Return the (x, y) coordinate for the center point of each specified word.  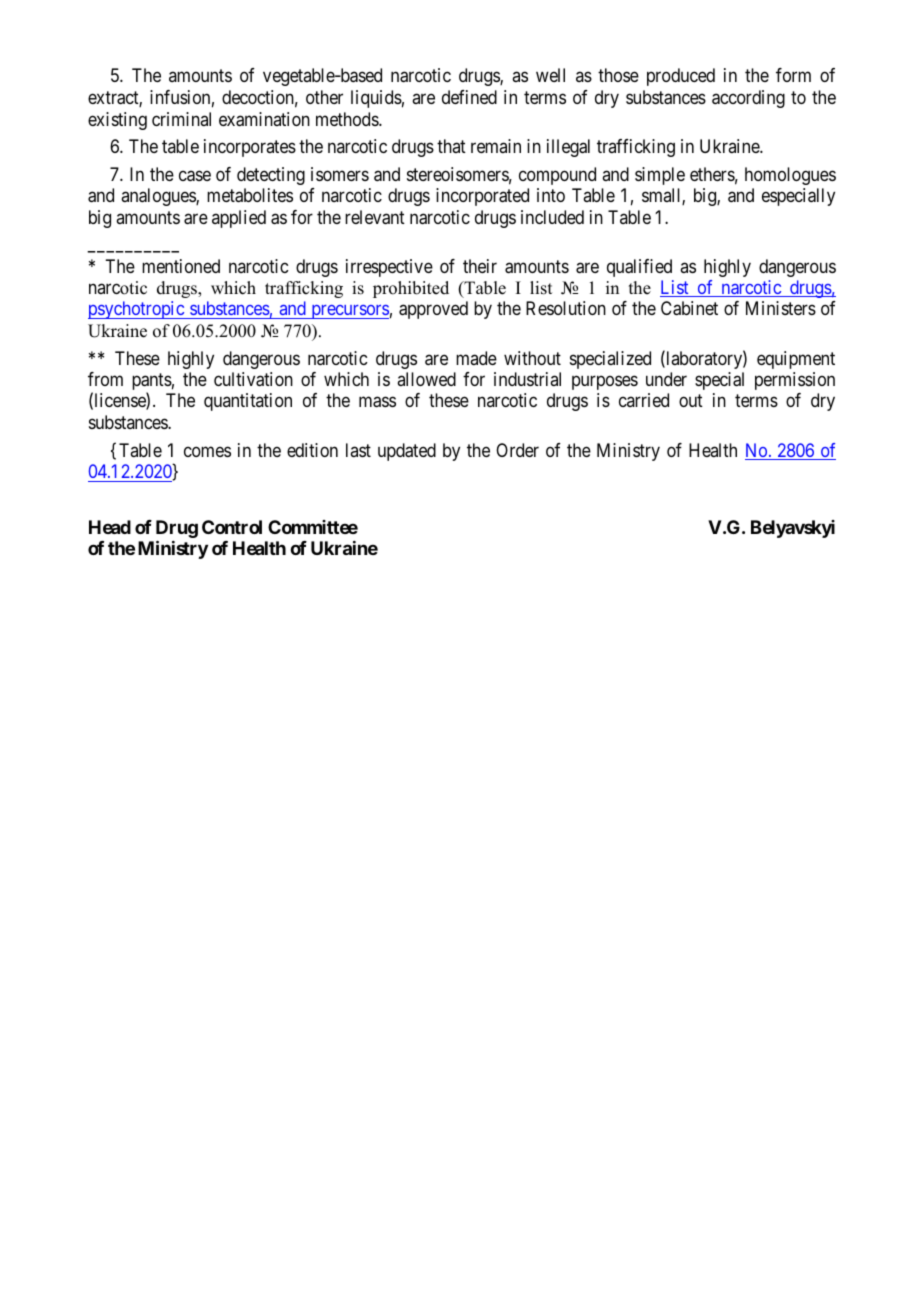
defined (469, 97)
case (195, 176)
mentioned (181, 266)
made (476, 358)
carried (644, 400)
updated (407, 452)
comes (207, 451)
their (480, 266)
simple (660, 176)
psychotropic (137, 310)
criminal (181, 119)
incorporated (482, 197)
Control (232, 527)
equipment (796, 360)
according (748, 99)
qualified (639, 268)
